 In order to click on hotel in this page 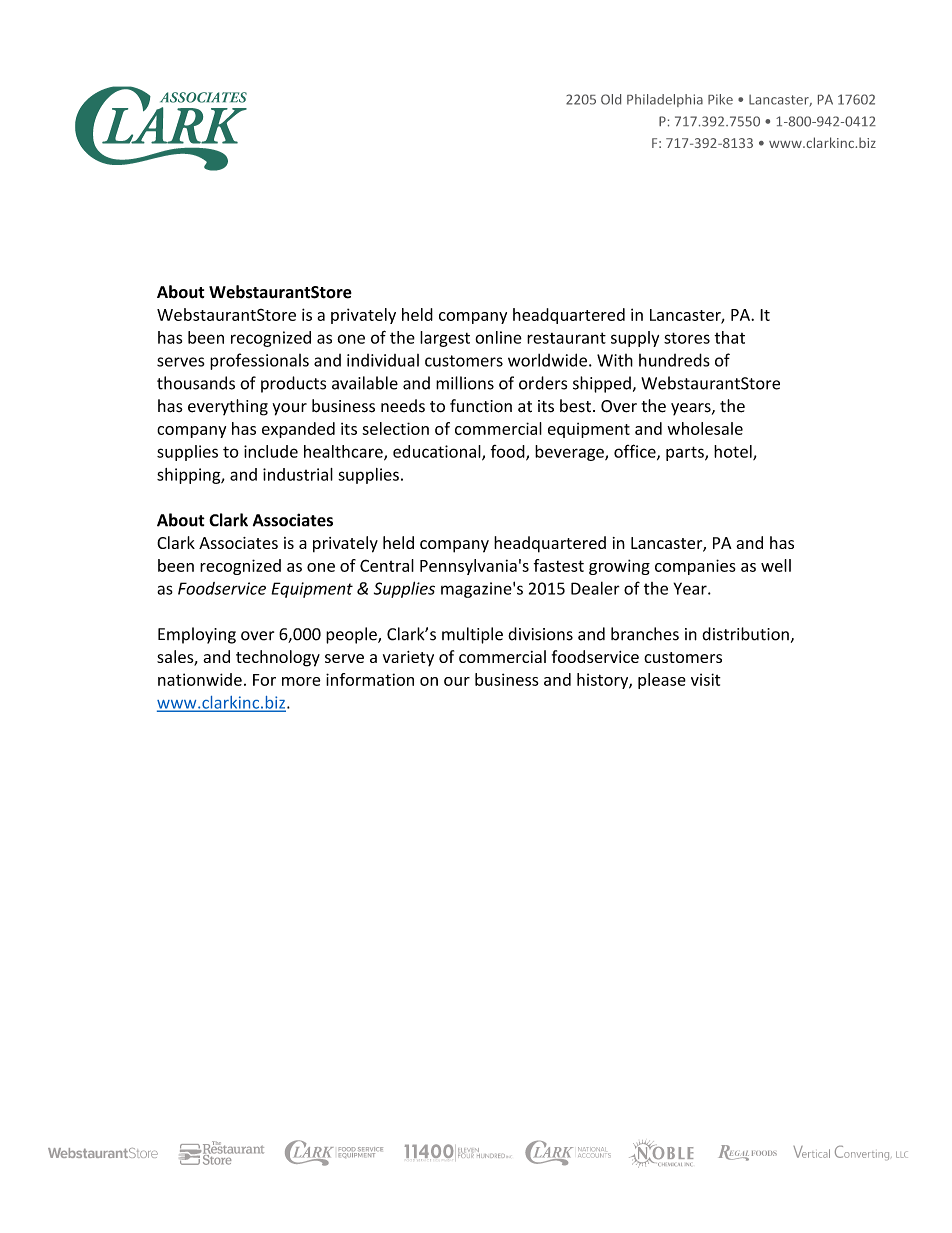, I will do `click(734, 452)`.
